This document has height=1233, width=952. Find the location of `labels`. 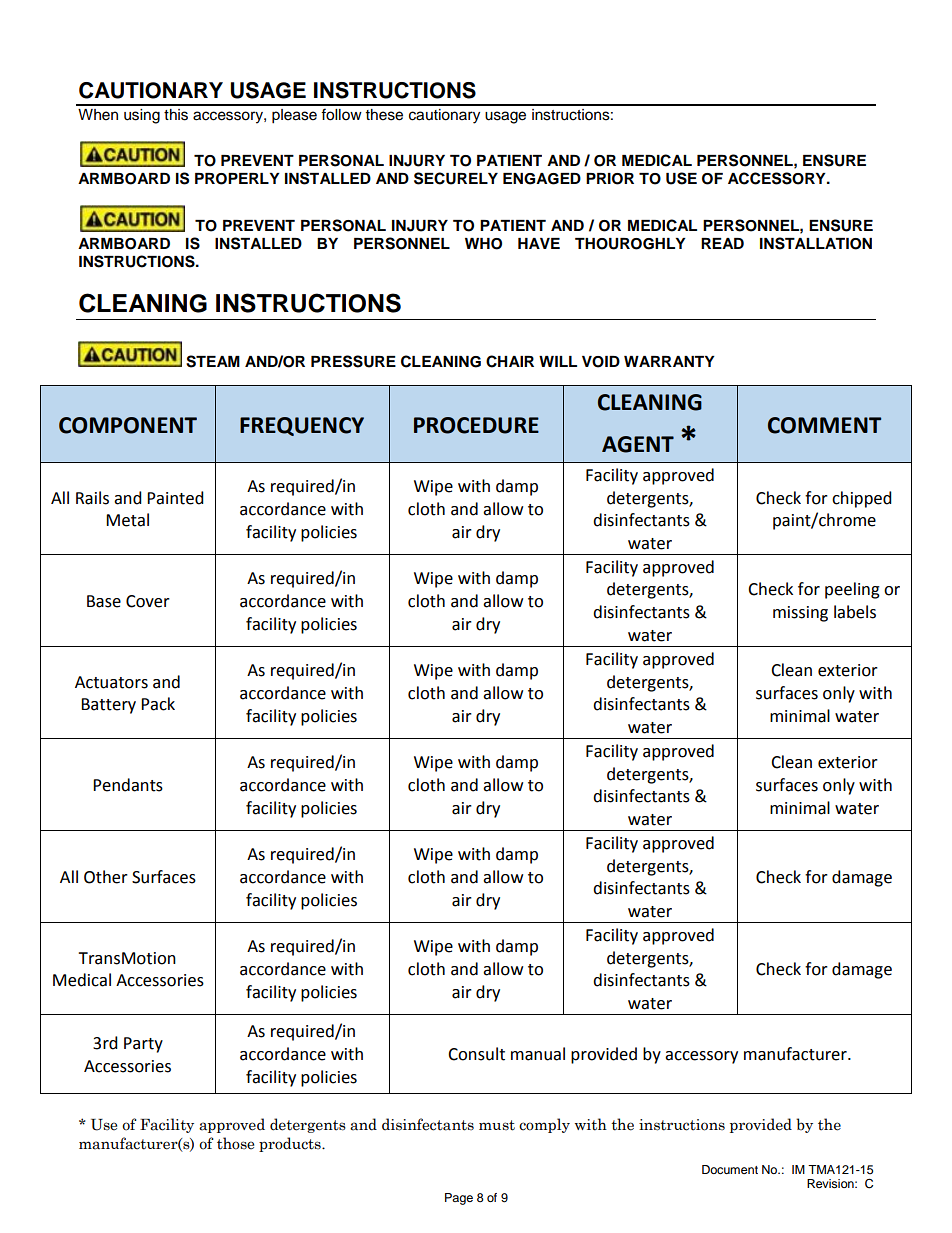

labels is located at coordinates (855, 612).
